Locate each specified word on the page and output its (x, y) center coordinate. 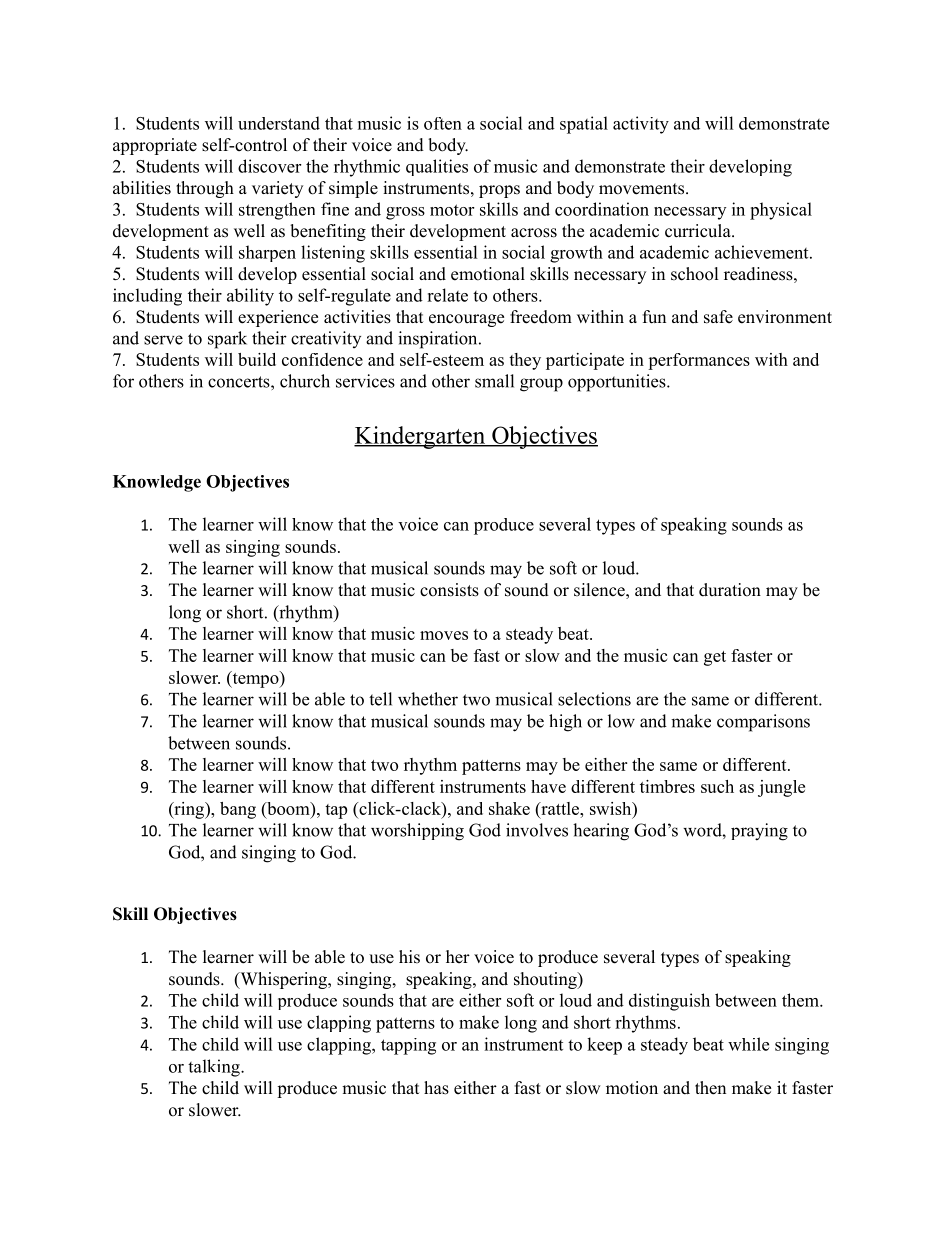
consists (449, 590)
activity (641, 125)
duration (730, 590)
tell (380, 699)
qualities (437, 167)
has (436, 1088)
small (494, 381)
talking (215, 1068)
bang (238, 810)
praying (759, 832)
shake (509, 808)
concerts (240, 382)
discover (269, 166)
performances (699, 361)
